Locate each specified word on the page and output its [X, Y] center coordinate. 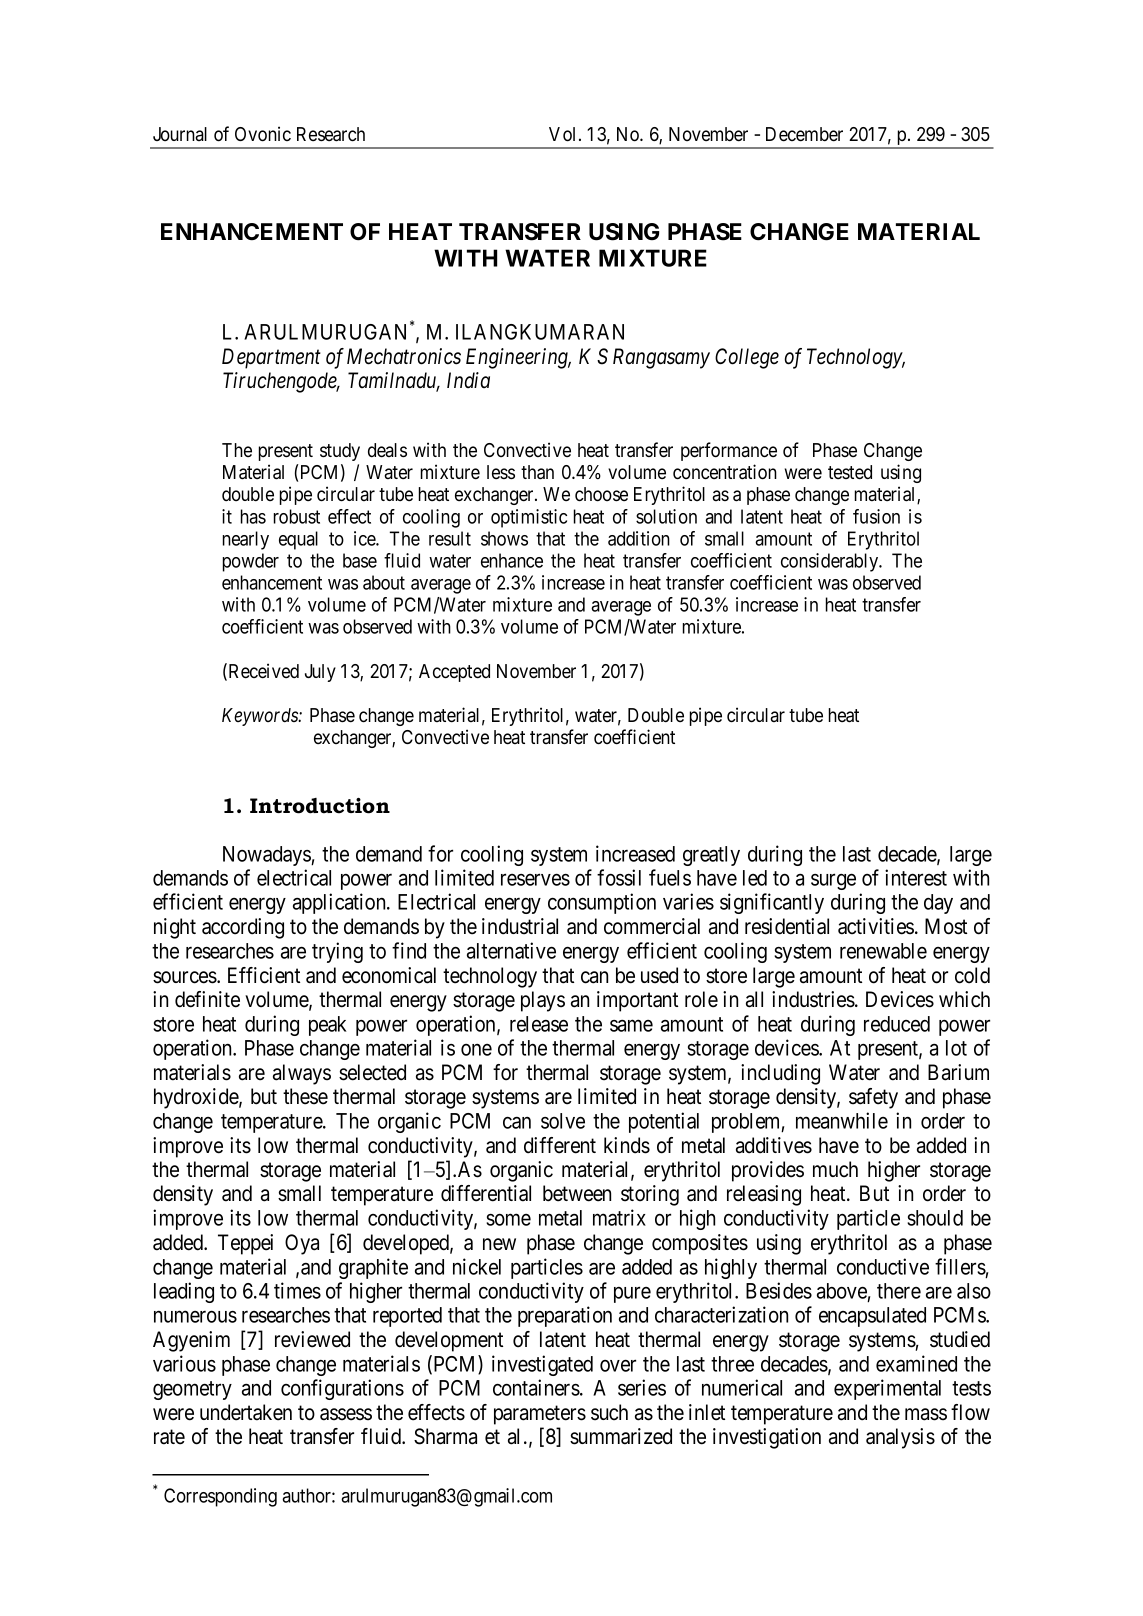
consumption [602, 903]
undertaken [246, 1412]
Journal [180, 134]
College [747, 358]
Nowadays [267, 856]
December [804, 134]
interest [916, 877]
